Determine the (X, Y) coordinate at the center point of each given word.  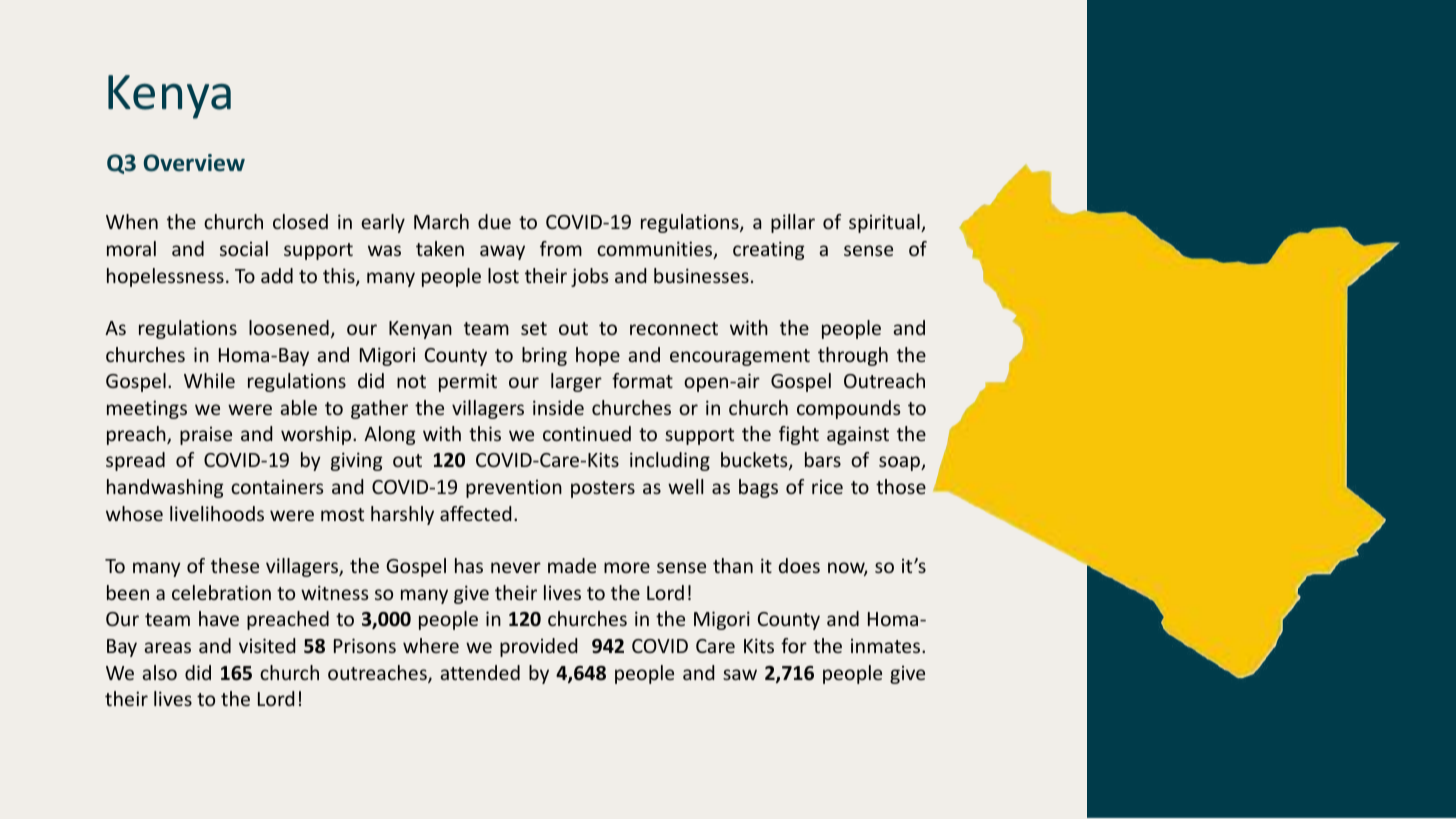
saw (740, 674)
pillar (793, 223)
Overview (194, 163)
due (494, 221)
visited (267, 645)
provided (539, 647)
